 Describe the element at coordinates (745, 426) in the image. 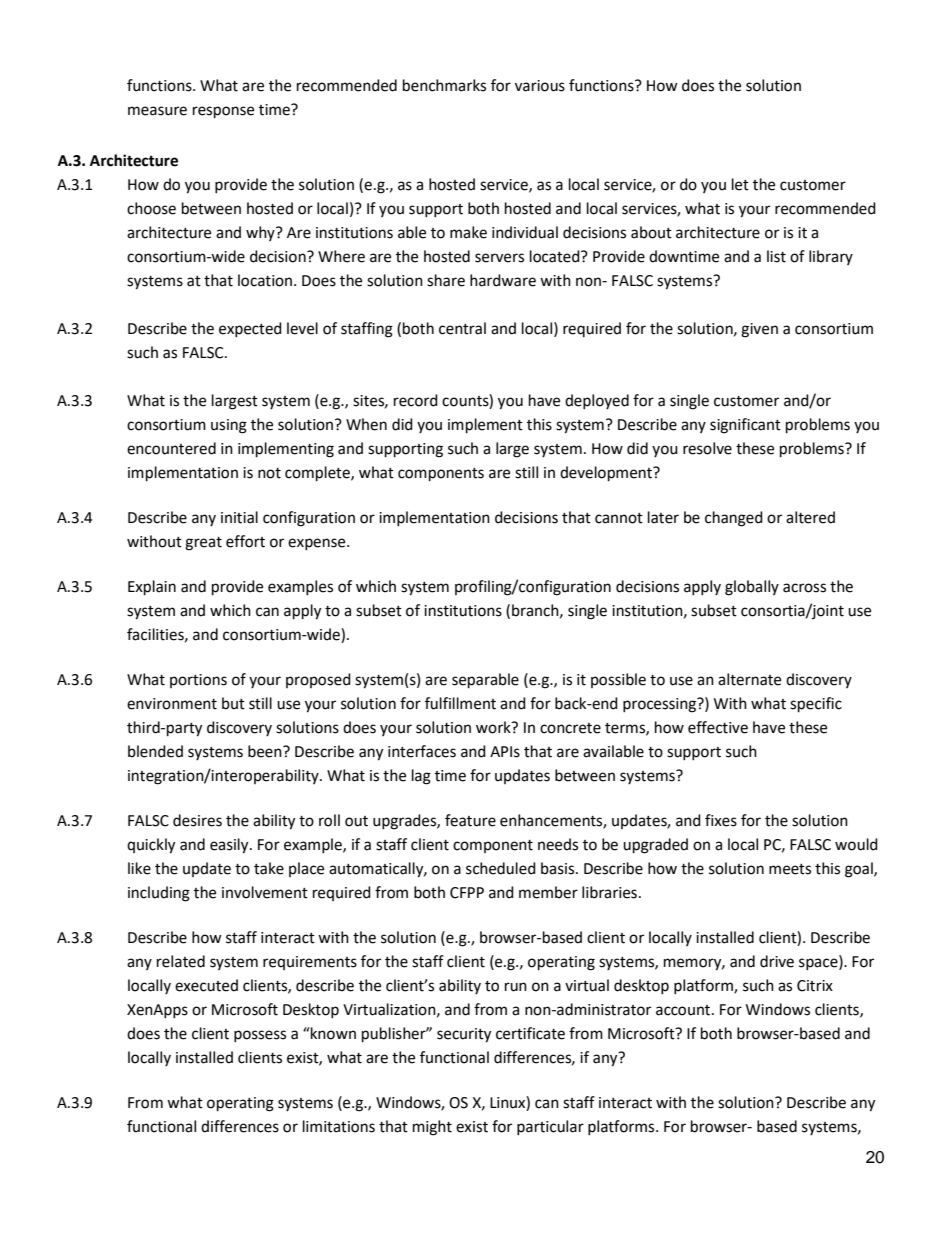

I see `significant` at that location.
